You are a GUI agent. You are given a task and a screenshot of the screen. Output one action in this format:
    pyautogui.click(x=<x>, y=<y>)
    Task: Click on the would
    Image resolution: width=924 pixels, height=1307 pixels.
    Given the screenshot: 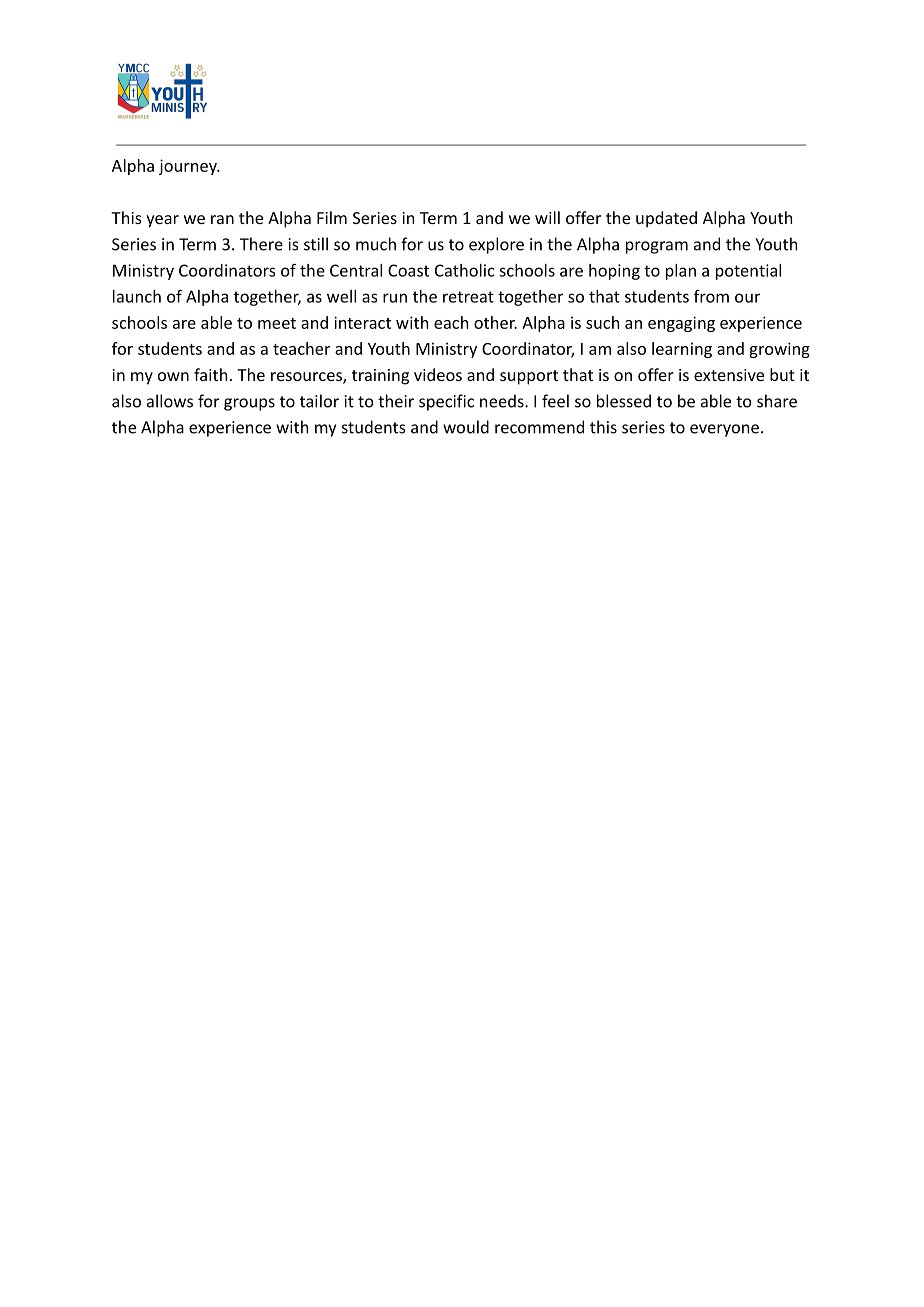 What is the action you would take?
    pyautogui.click(x=466, y=427)
